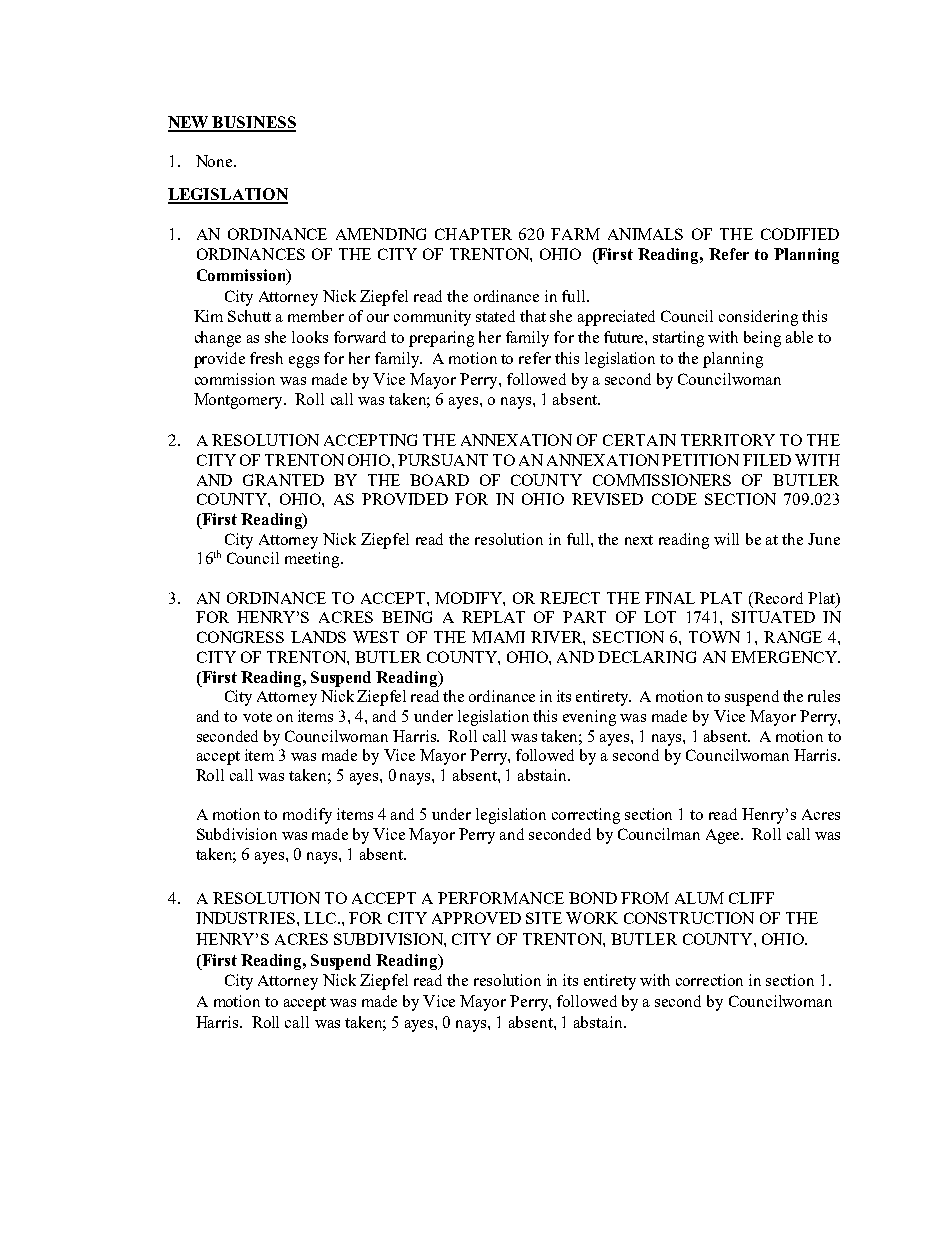 This screenshot has width=952, height=1233. What do you see at coordinates (498, 637) in the screenshot?
I see `MIAMI` at bounding box center [498, 637].
